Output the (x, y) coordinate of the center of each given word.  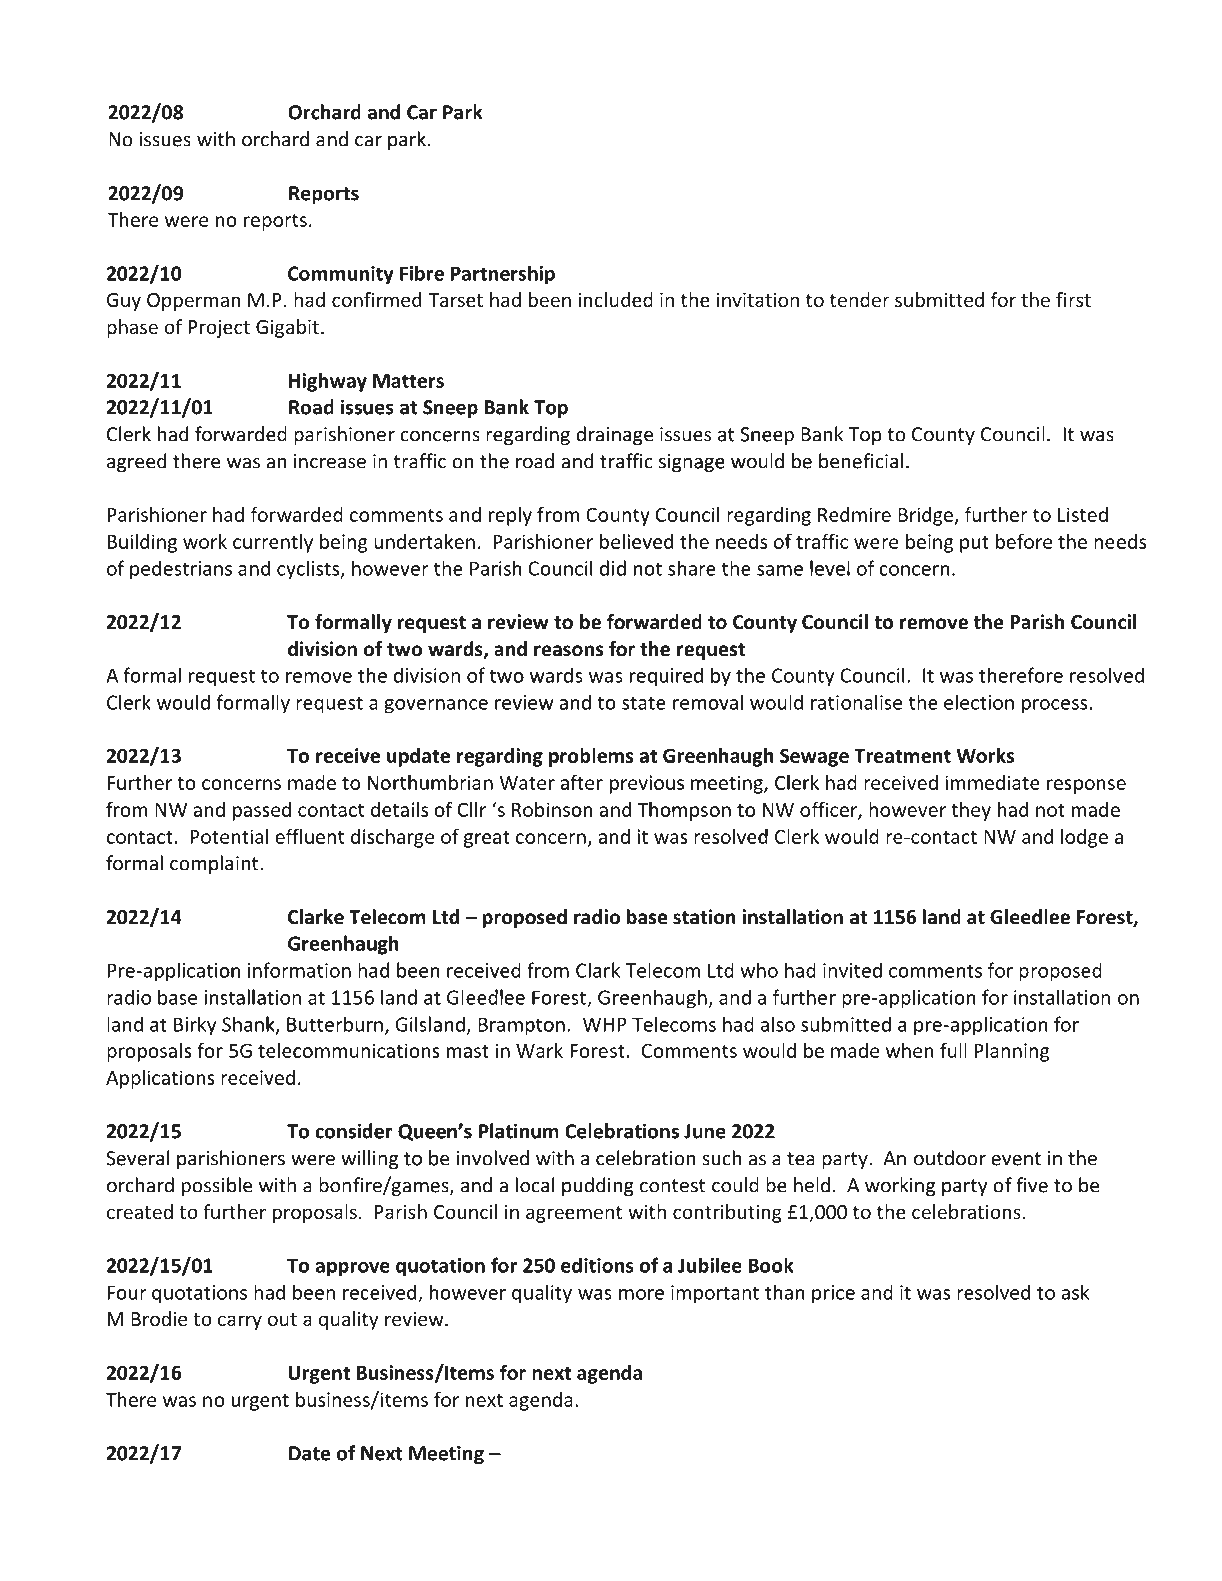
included (615, 299)
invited (852, 970)
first (1073, 299)
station (704, 917)
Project (219, 329)
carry (240, 1322)
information (299, 970)
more (641, 1294)
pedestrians (181, 570)
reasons (568, 651)
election (979, 702)
